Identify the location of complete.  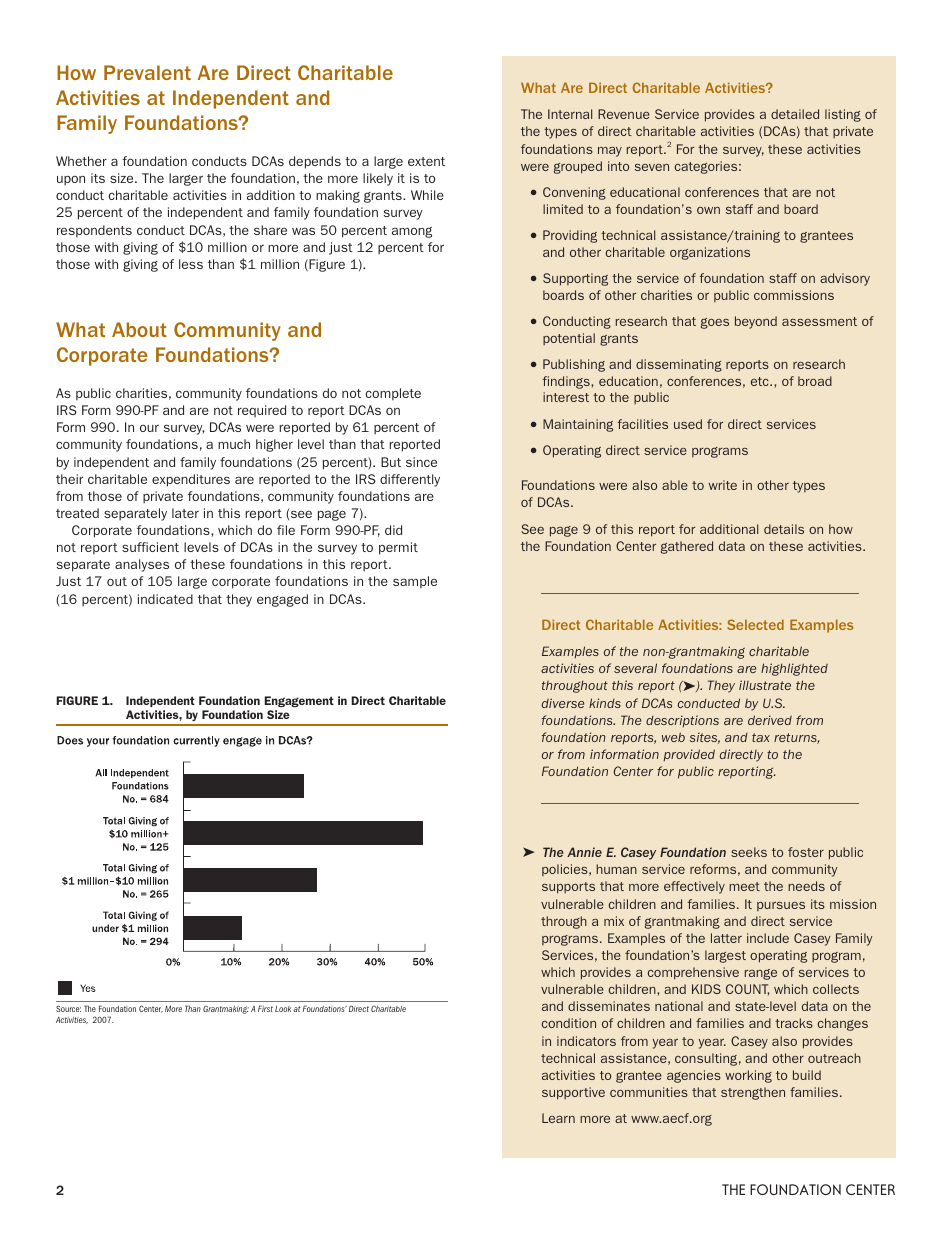
(393, 394).
